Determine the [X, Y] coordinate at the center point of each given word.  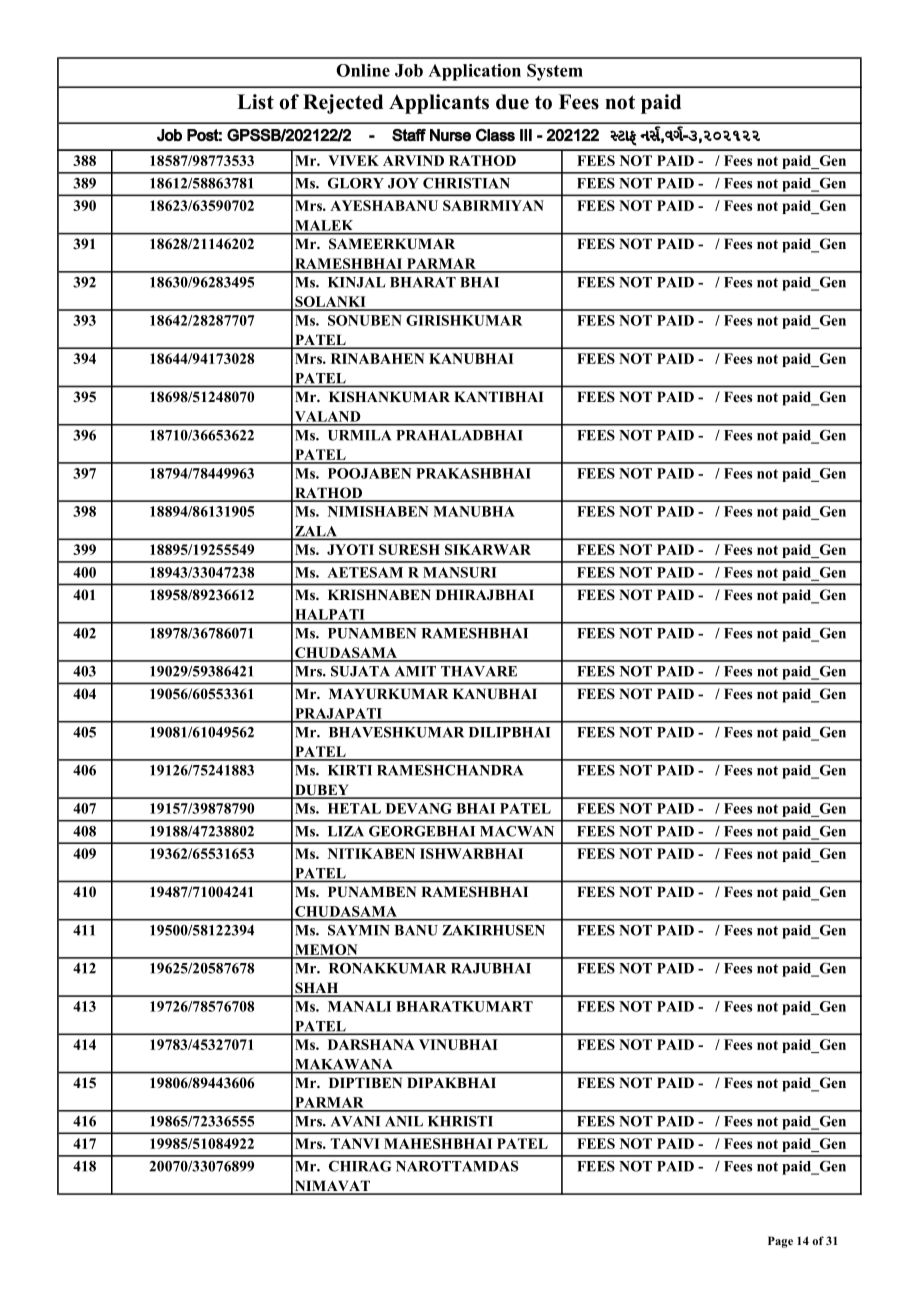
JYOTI [350, 549]
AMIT [415, 671]
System [555, 72]
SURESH [409, 549]
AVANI [355, 1121]
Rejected [343, 104]
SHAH [317, 989]
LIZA [346, 831]
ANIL [404, 1121]
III [526, 135]
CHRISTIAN [466, 183]
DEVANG [419, 808]
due [512, 102]
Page [780, 1242]
